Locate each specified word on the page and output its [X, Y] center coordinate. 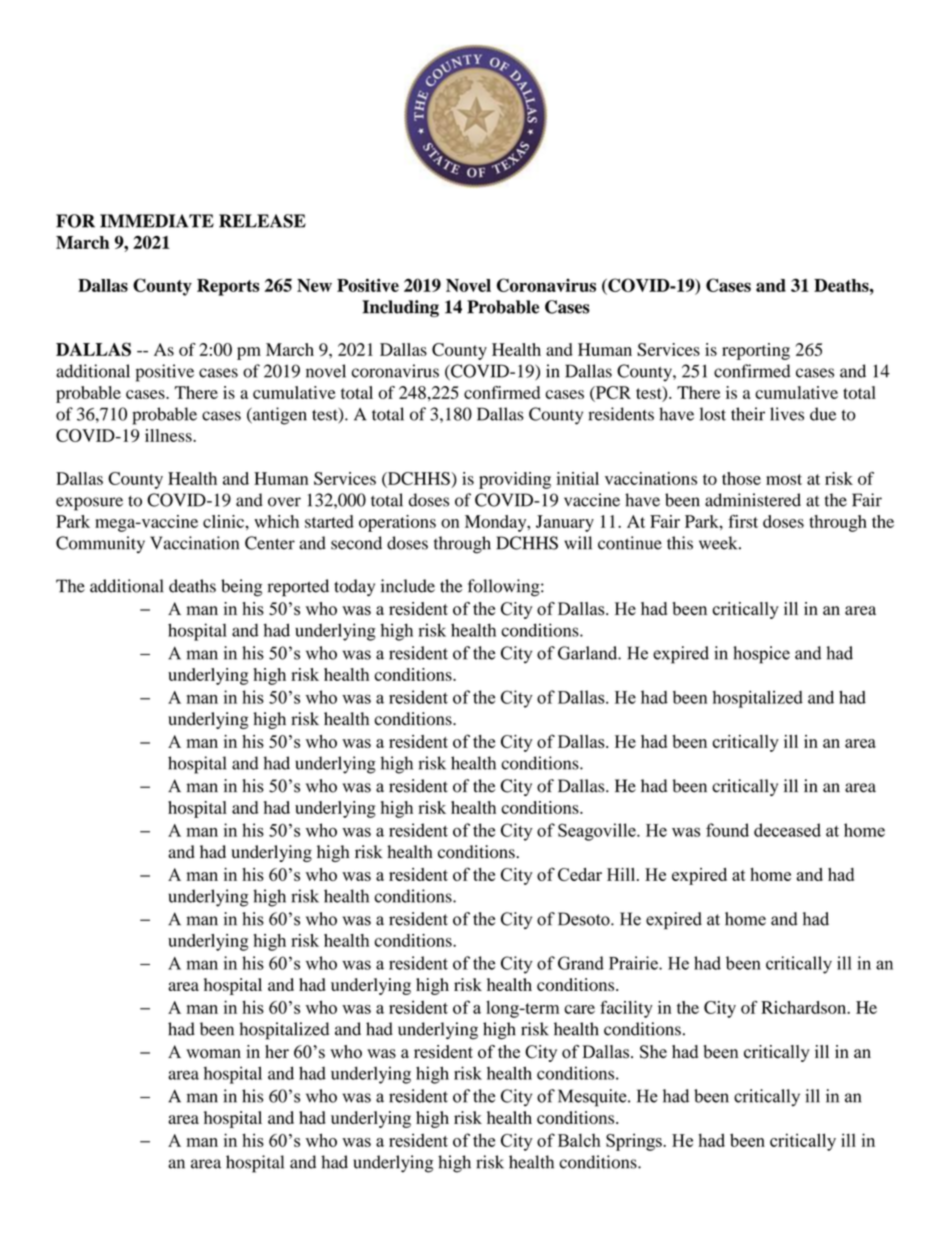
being [241, 588]
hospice [761, 655]
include [408, 586]
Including [400, 308]
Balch [579, 1140]
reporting [756, 351]
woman [213, 1054]
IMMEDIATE [157, 221]
